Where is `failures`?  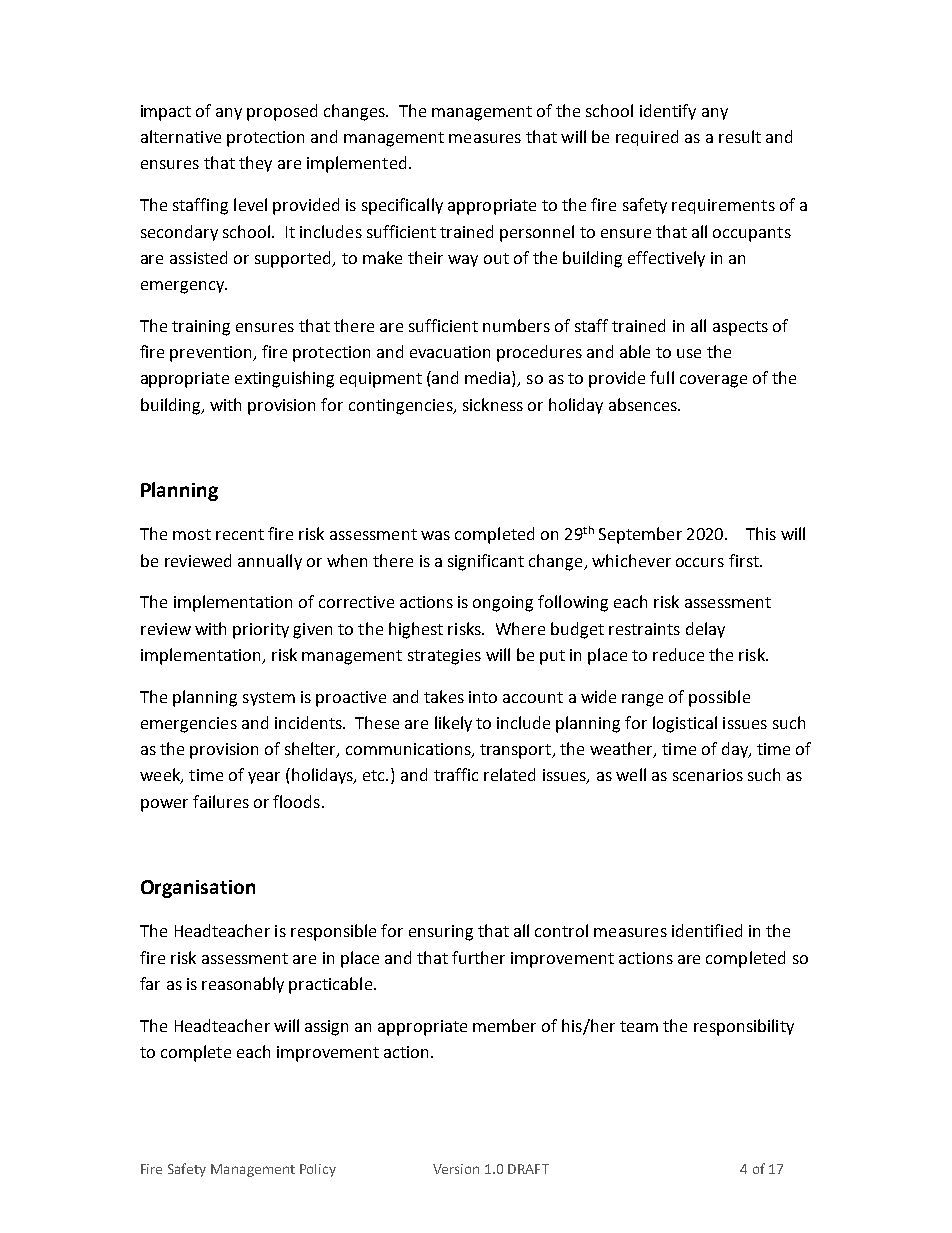
failures is located at coordinates (221, 801).
